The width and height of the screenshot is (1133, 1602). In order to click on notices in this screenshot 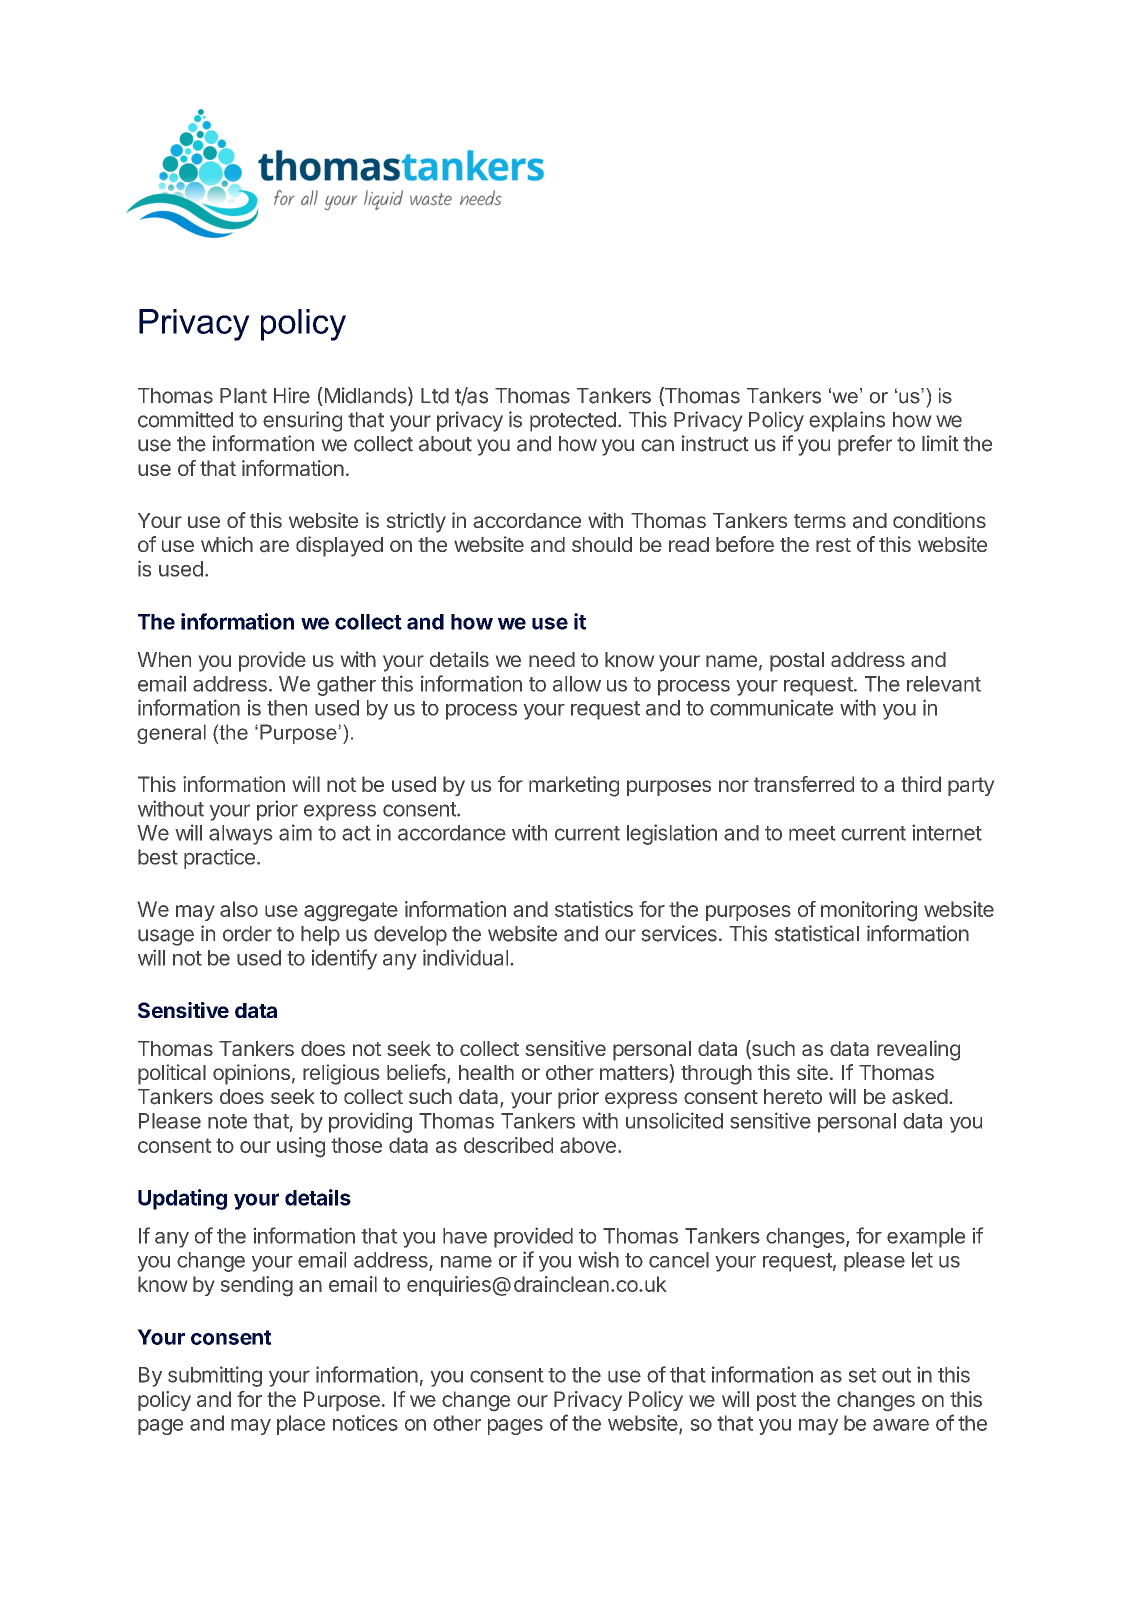, I will do `click(365, 1423)`.
